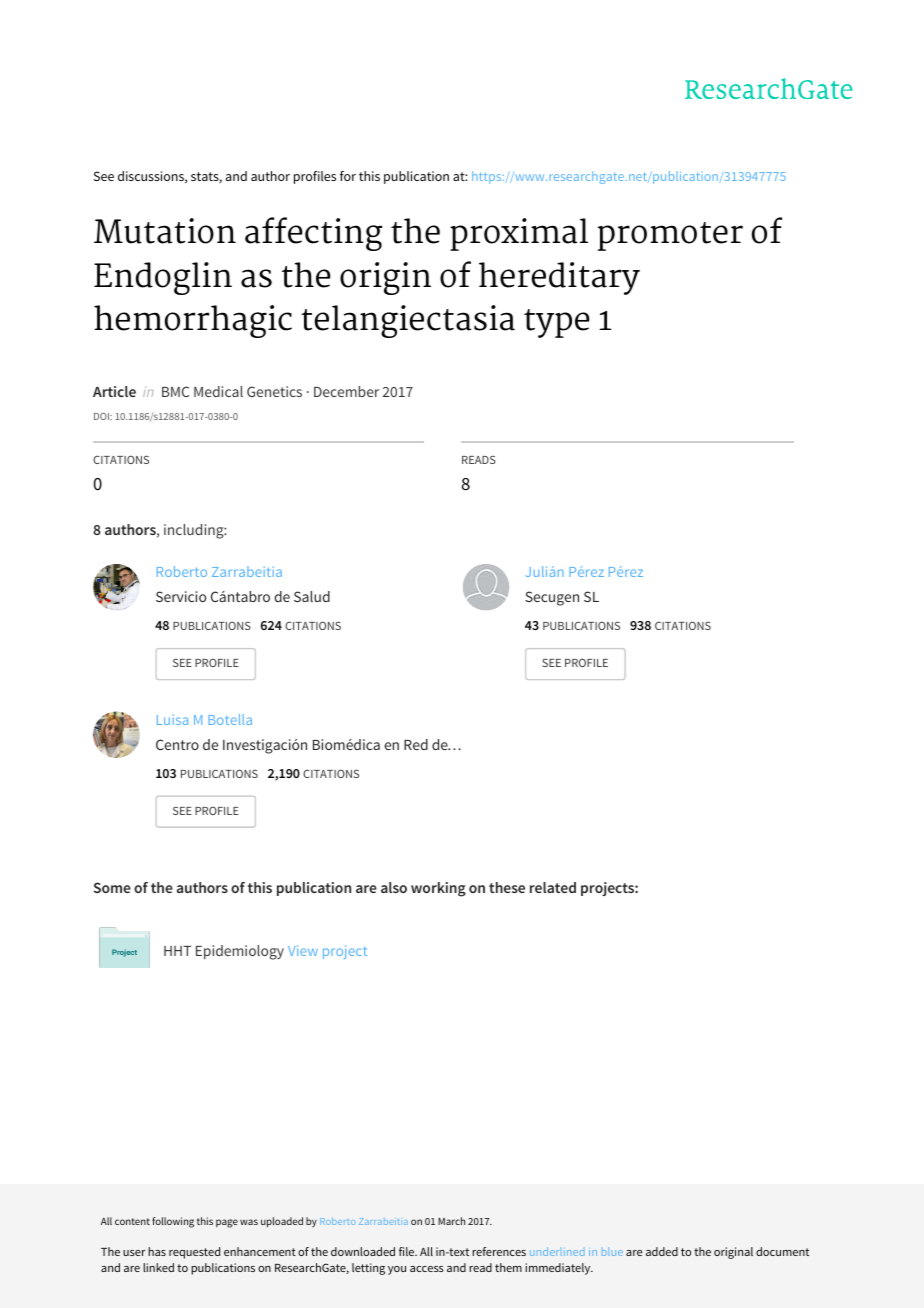  Describe the element at coordinates (438, 889) in the image. I see `working` at that location.
